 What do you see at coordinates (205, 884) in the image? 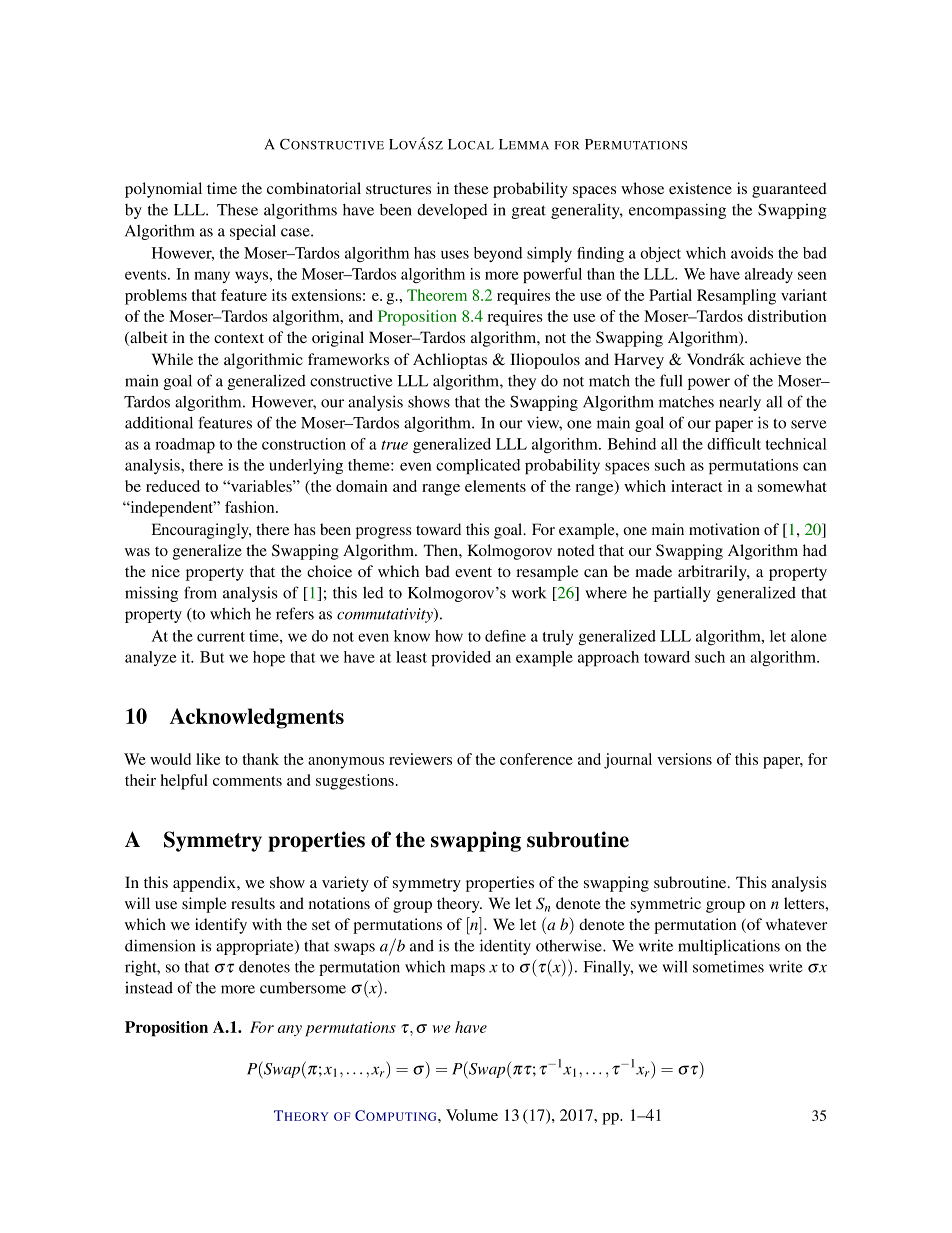
I see `appendix` at bounding box center [205, 884].
